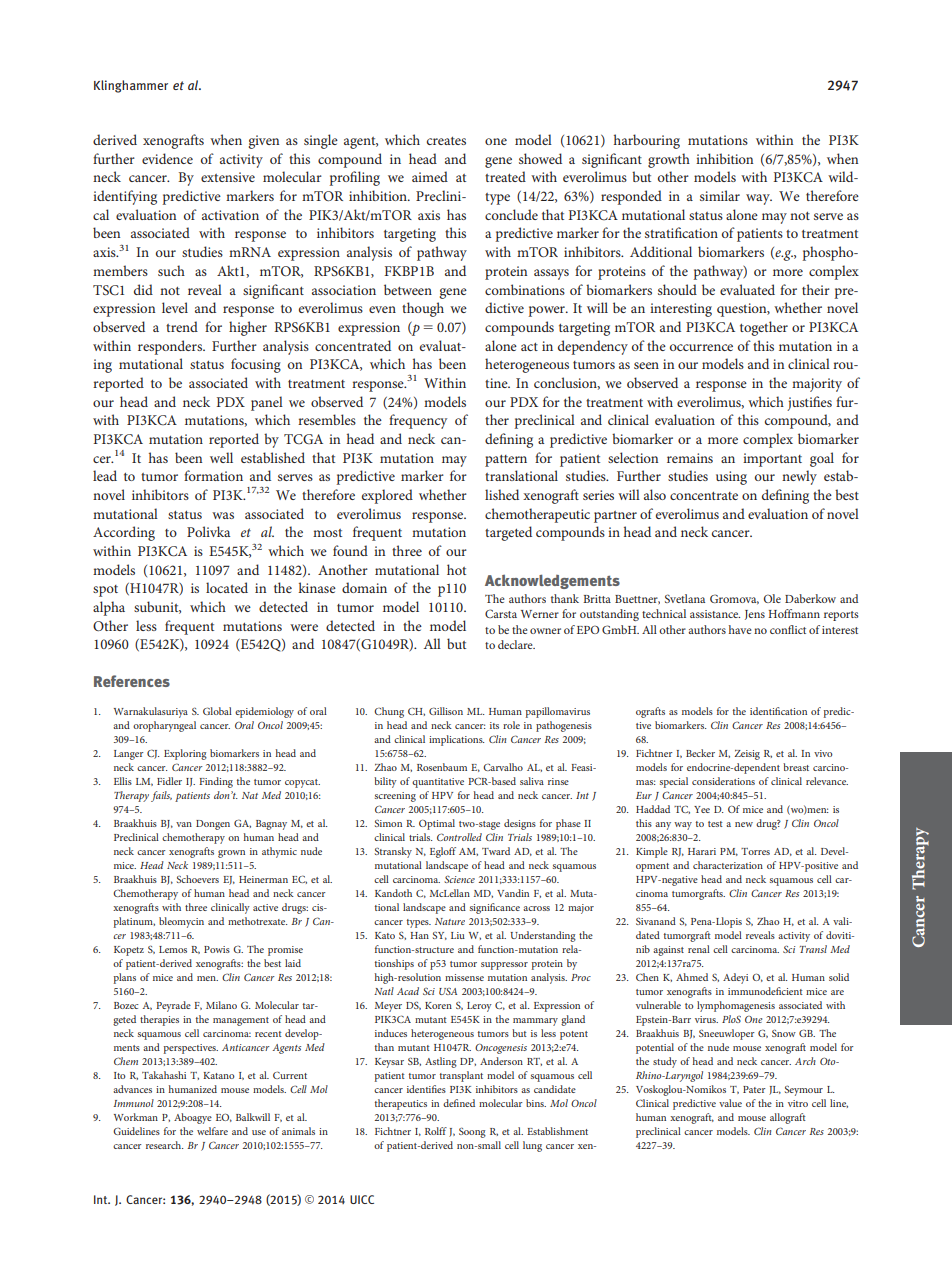 The image size is (952, 1261). What do you see at coordinates (267, 403) in the screenshot?
I see `panel` at bounding box center [267, 403].
